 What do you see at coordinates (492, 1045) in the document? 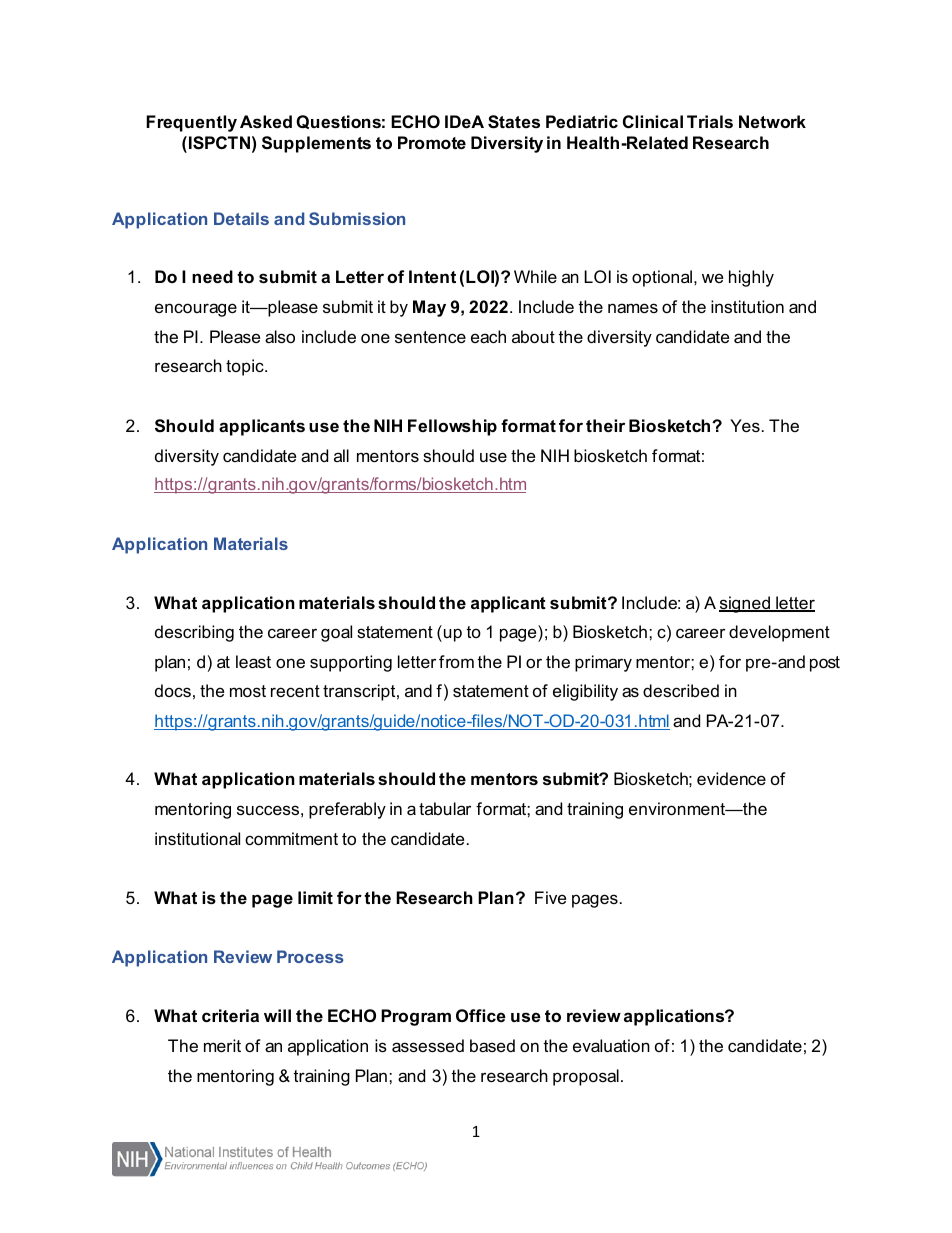
I see `based` at bounding box center [492, 1045].
